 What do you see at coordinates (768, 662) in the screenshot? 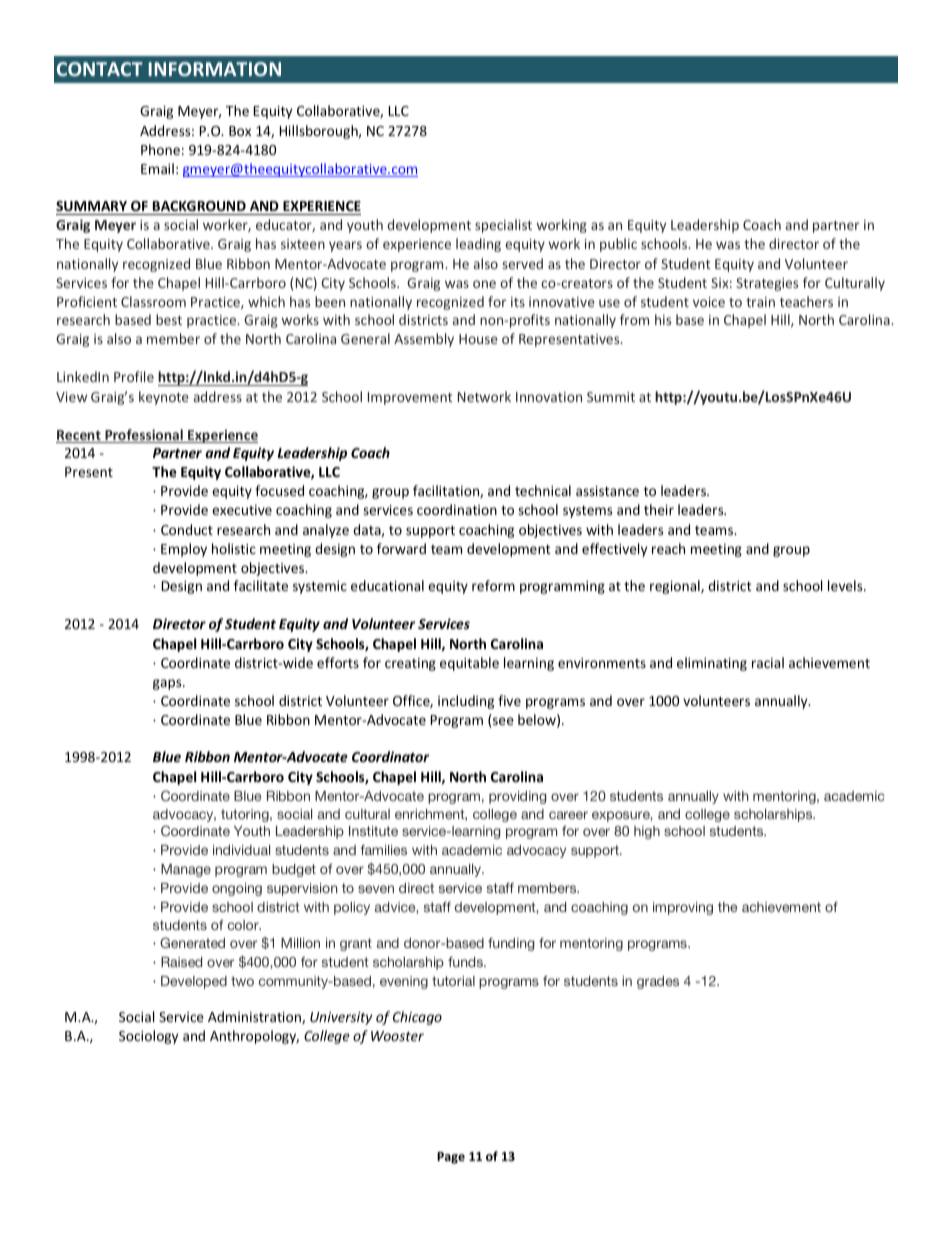
I see `racial` at bounding box center [768, 662].
